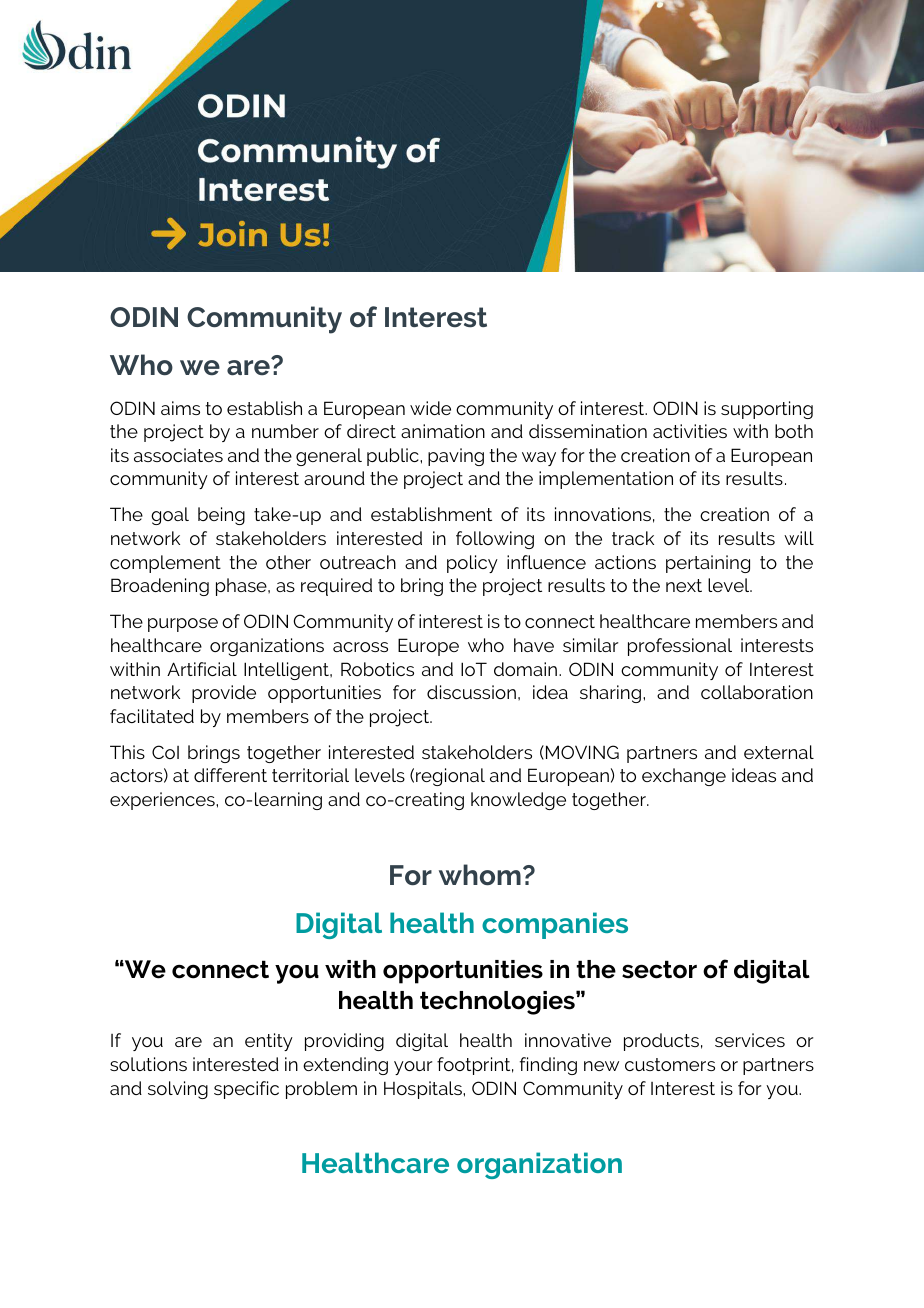 This document has height=1308, width=924. What do you see at coordinates (779, 752) in the document?
I see `external` at bounding box center [779, 752].
